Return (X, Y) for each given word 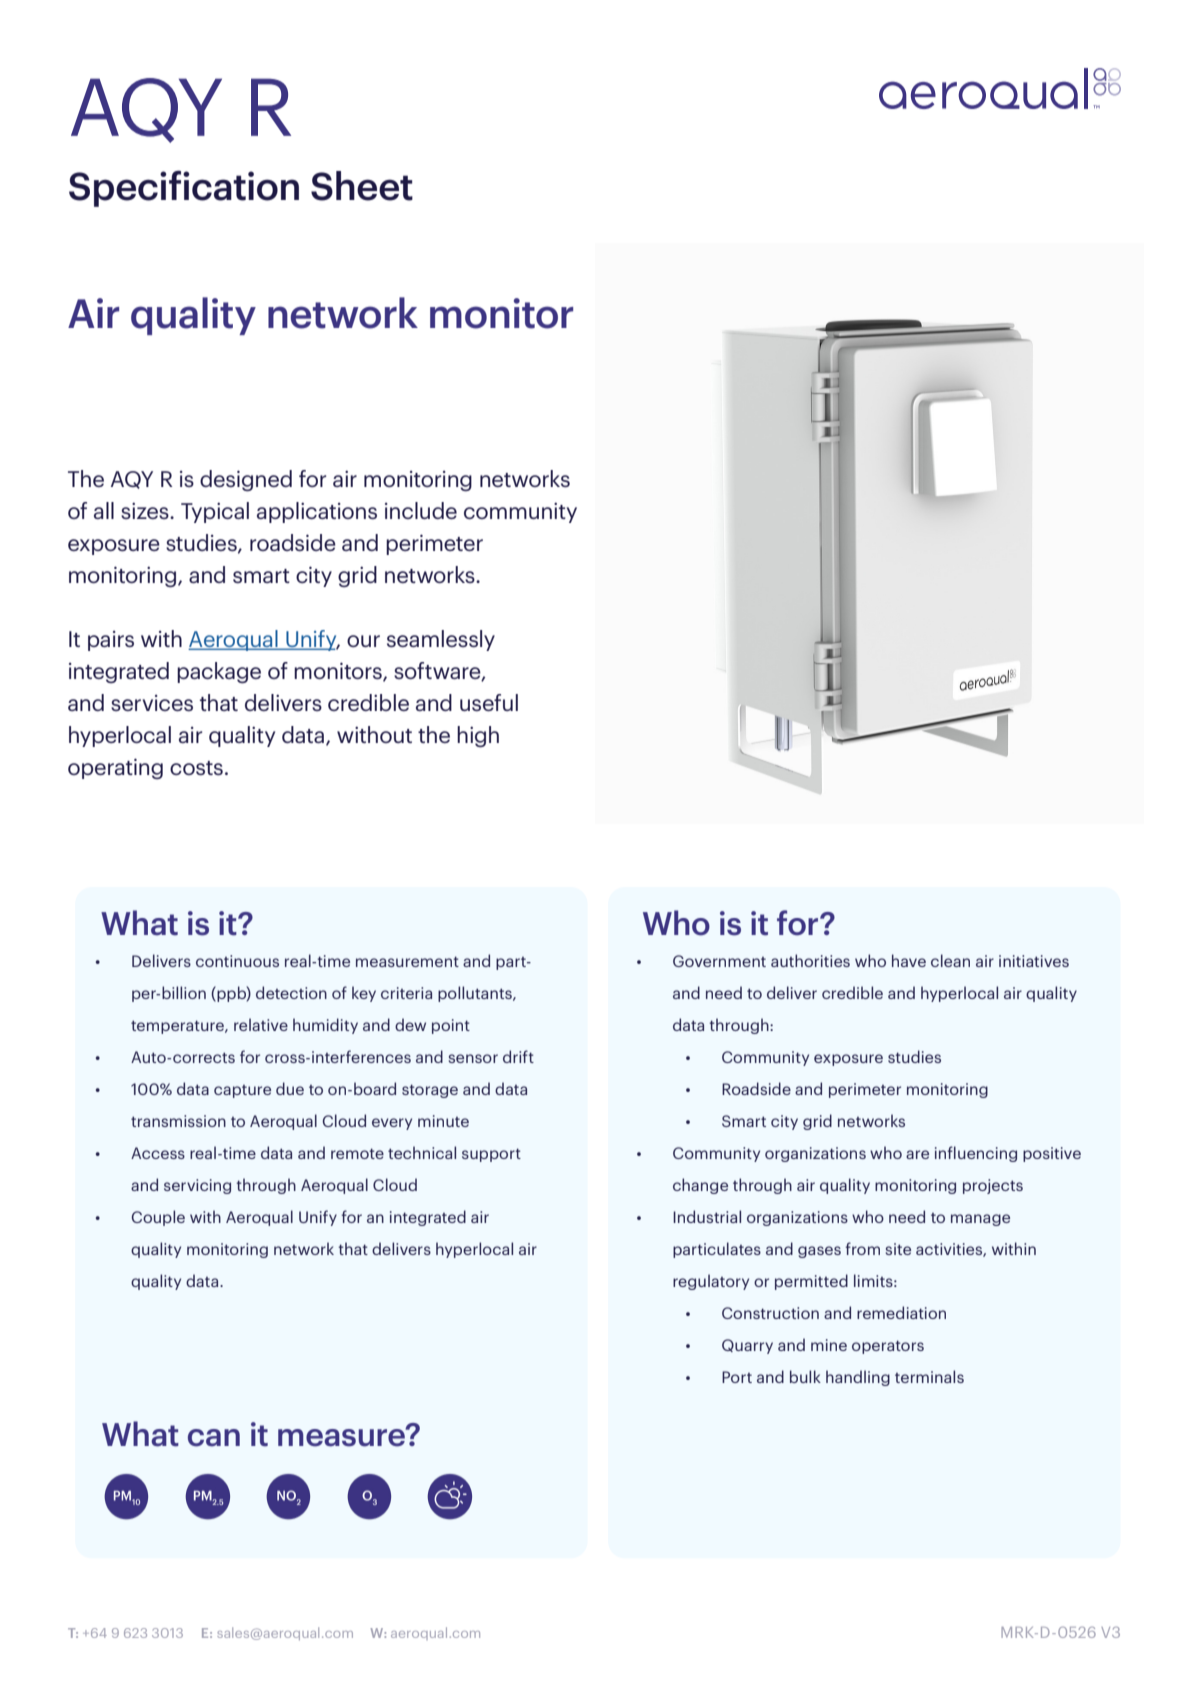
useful (489, 702)
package (219, 672)
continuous (237, 961)
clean (950, 960)
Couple (158, 1218)
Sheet (362, 186)
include (421, 510)
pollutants (476, 994)
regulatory (711, 1282)
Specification (184, 188)
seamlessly (441, 640)
